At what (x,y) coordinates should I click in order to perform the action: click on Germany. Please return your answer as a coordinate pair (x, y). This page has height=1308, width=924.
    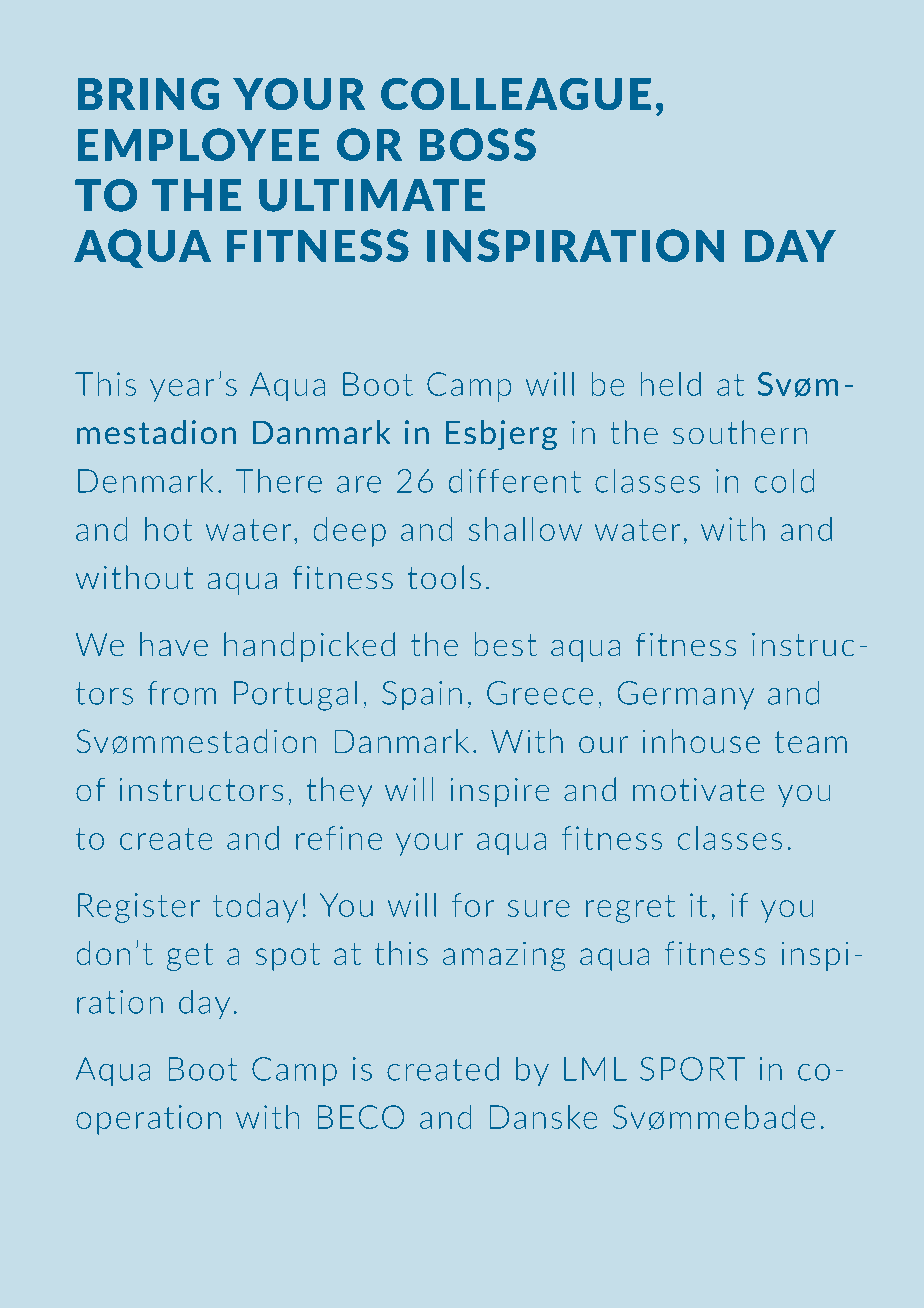
    Looking at the image, I should click on (686, 695).
